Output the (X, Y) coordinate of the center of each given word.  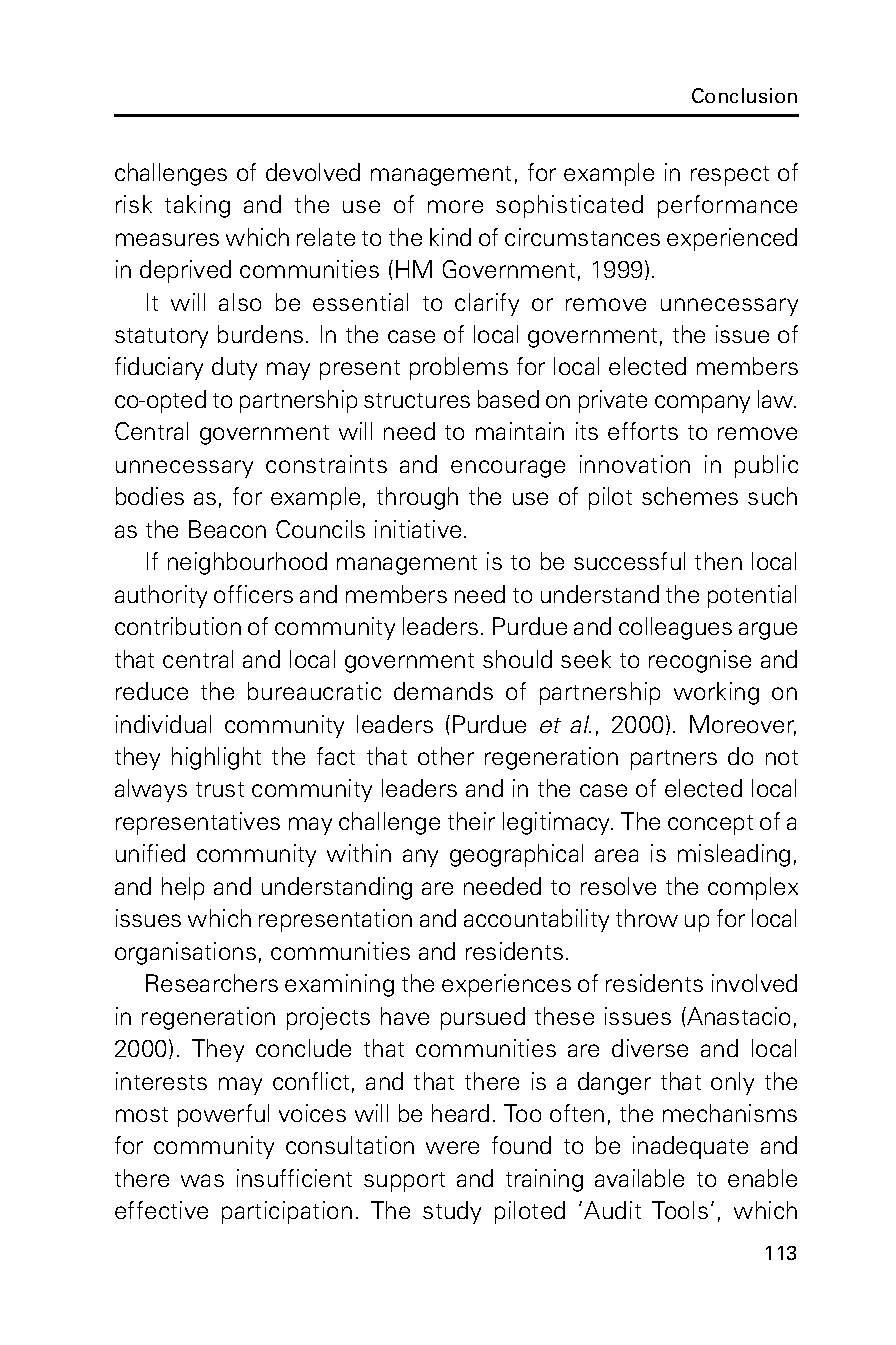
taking (197, 206)
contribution (178, 626)
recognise (700, 661)
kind (450, 237)
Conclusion (744, 95)
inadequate (690, 1147)
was (202, 1180)
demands (443, 691)
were (452, 1147)
